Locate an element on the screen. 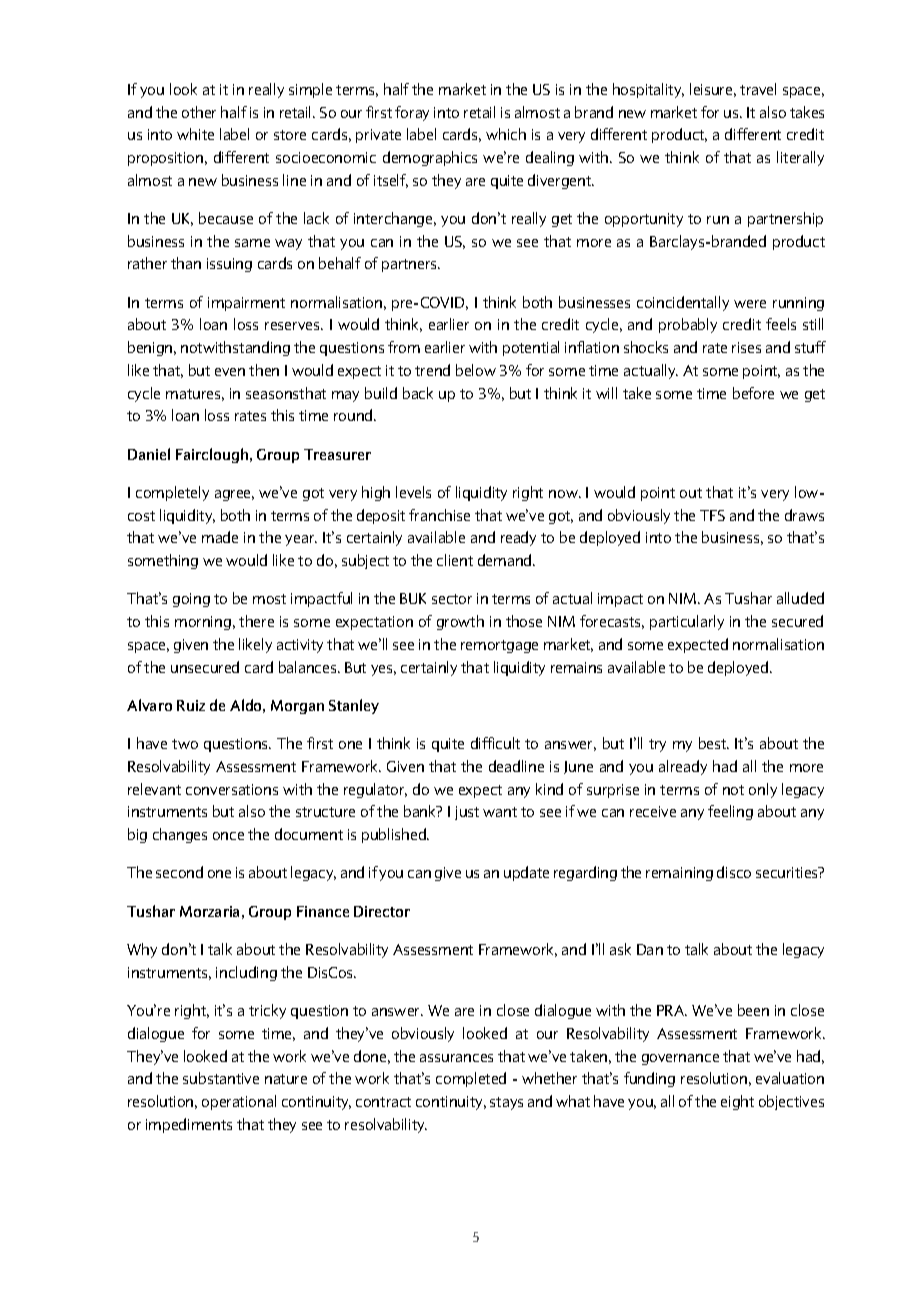 Image resolution: width=924 pixels, height=1308 pixels. levels is located at coordinates (413, 492).
